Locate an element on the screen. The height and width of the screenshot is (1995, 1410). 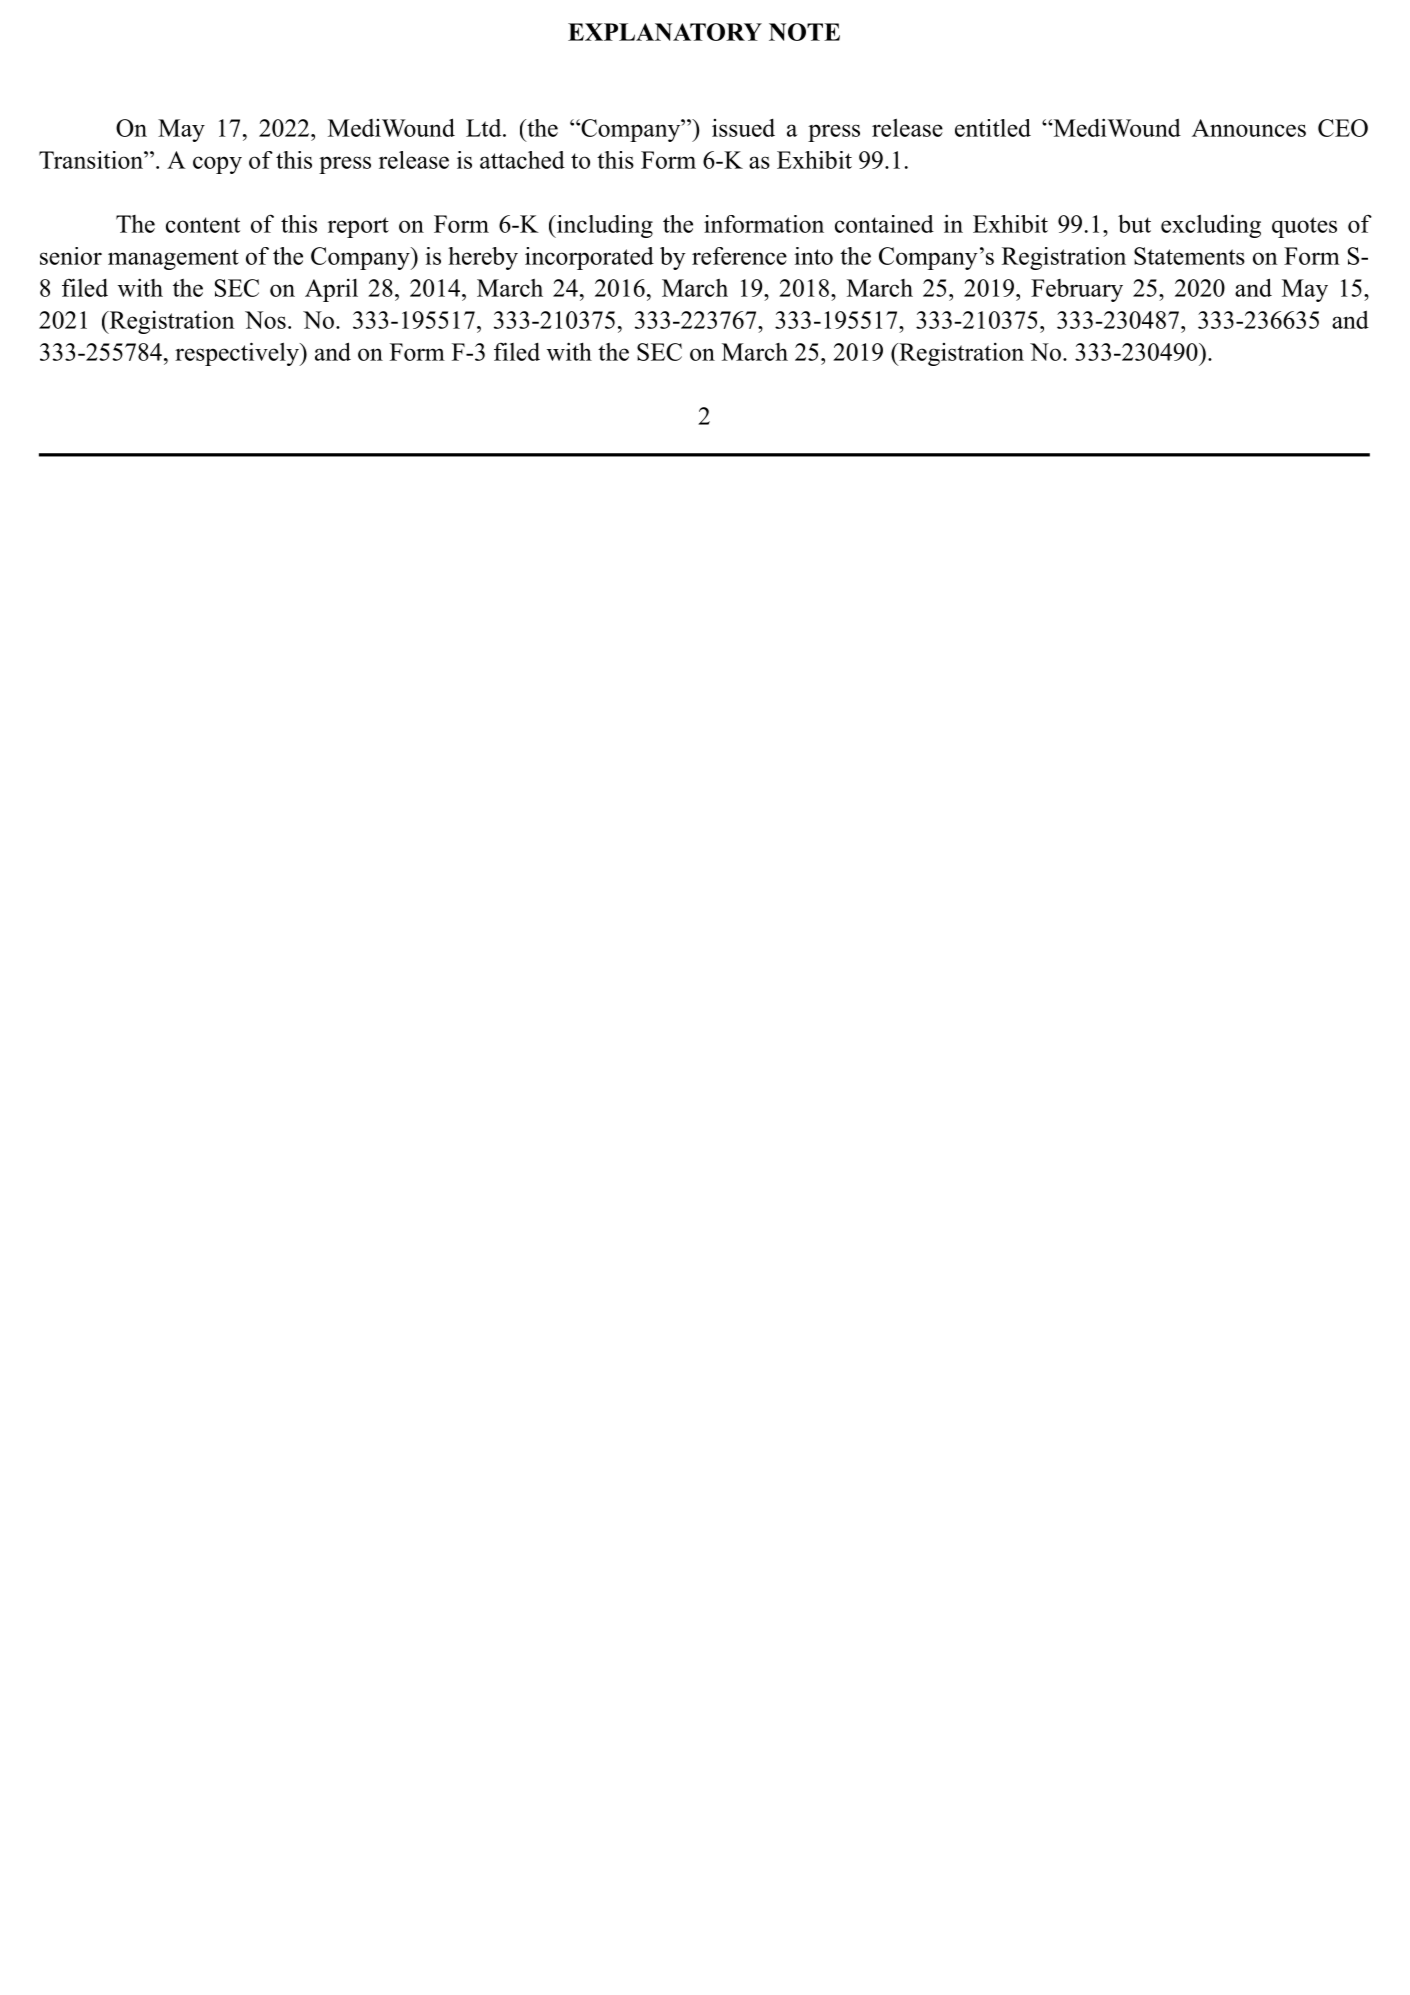
Announces is located at coordinates (1249, 128).
